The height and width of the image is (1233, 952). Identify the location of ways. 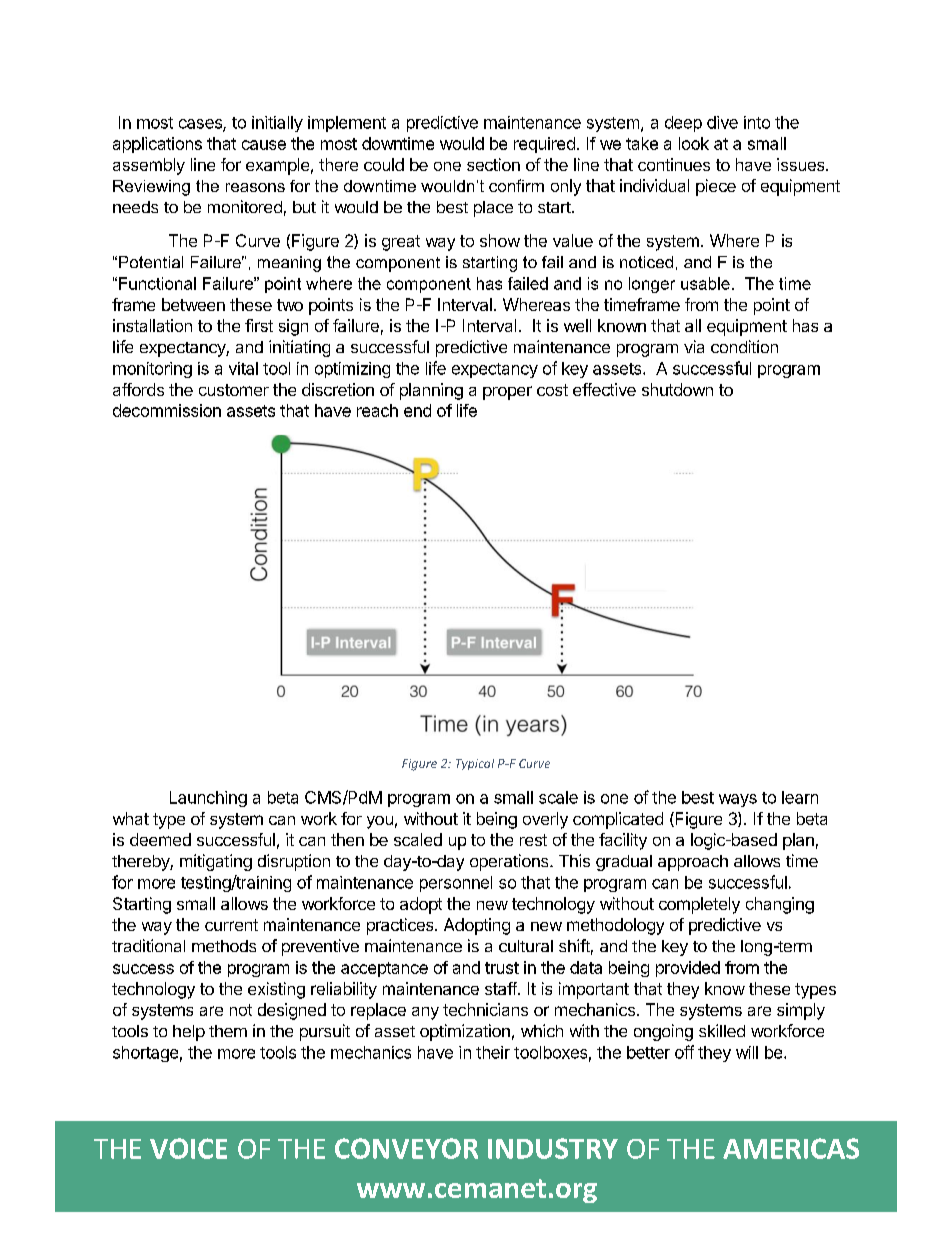
(738, 800).
